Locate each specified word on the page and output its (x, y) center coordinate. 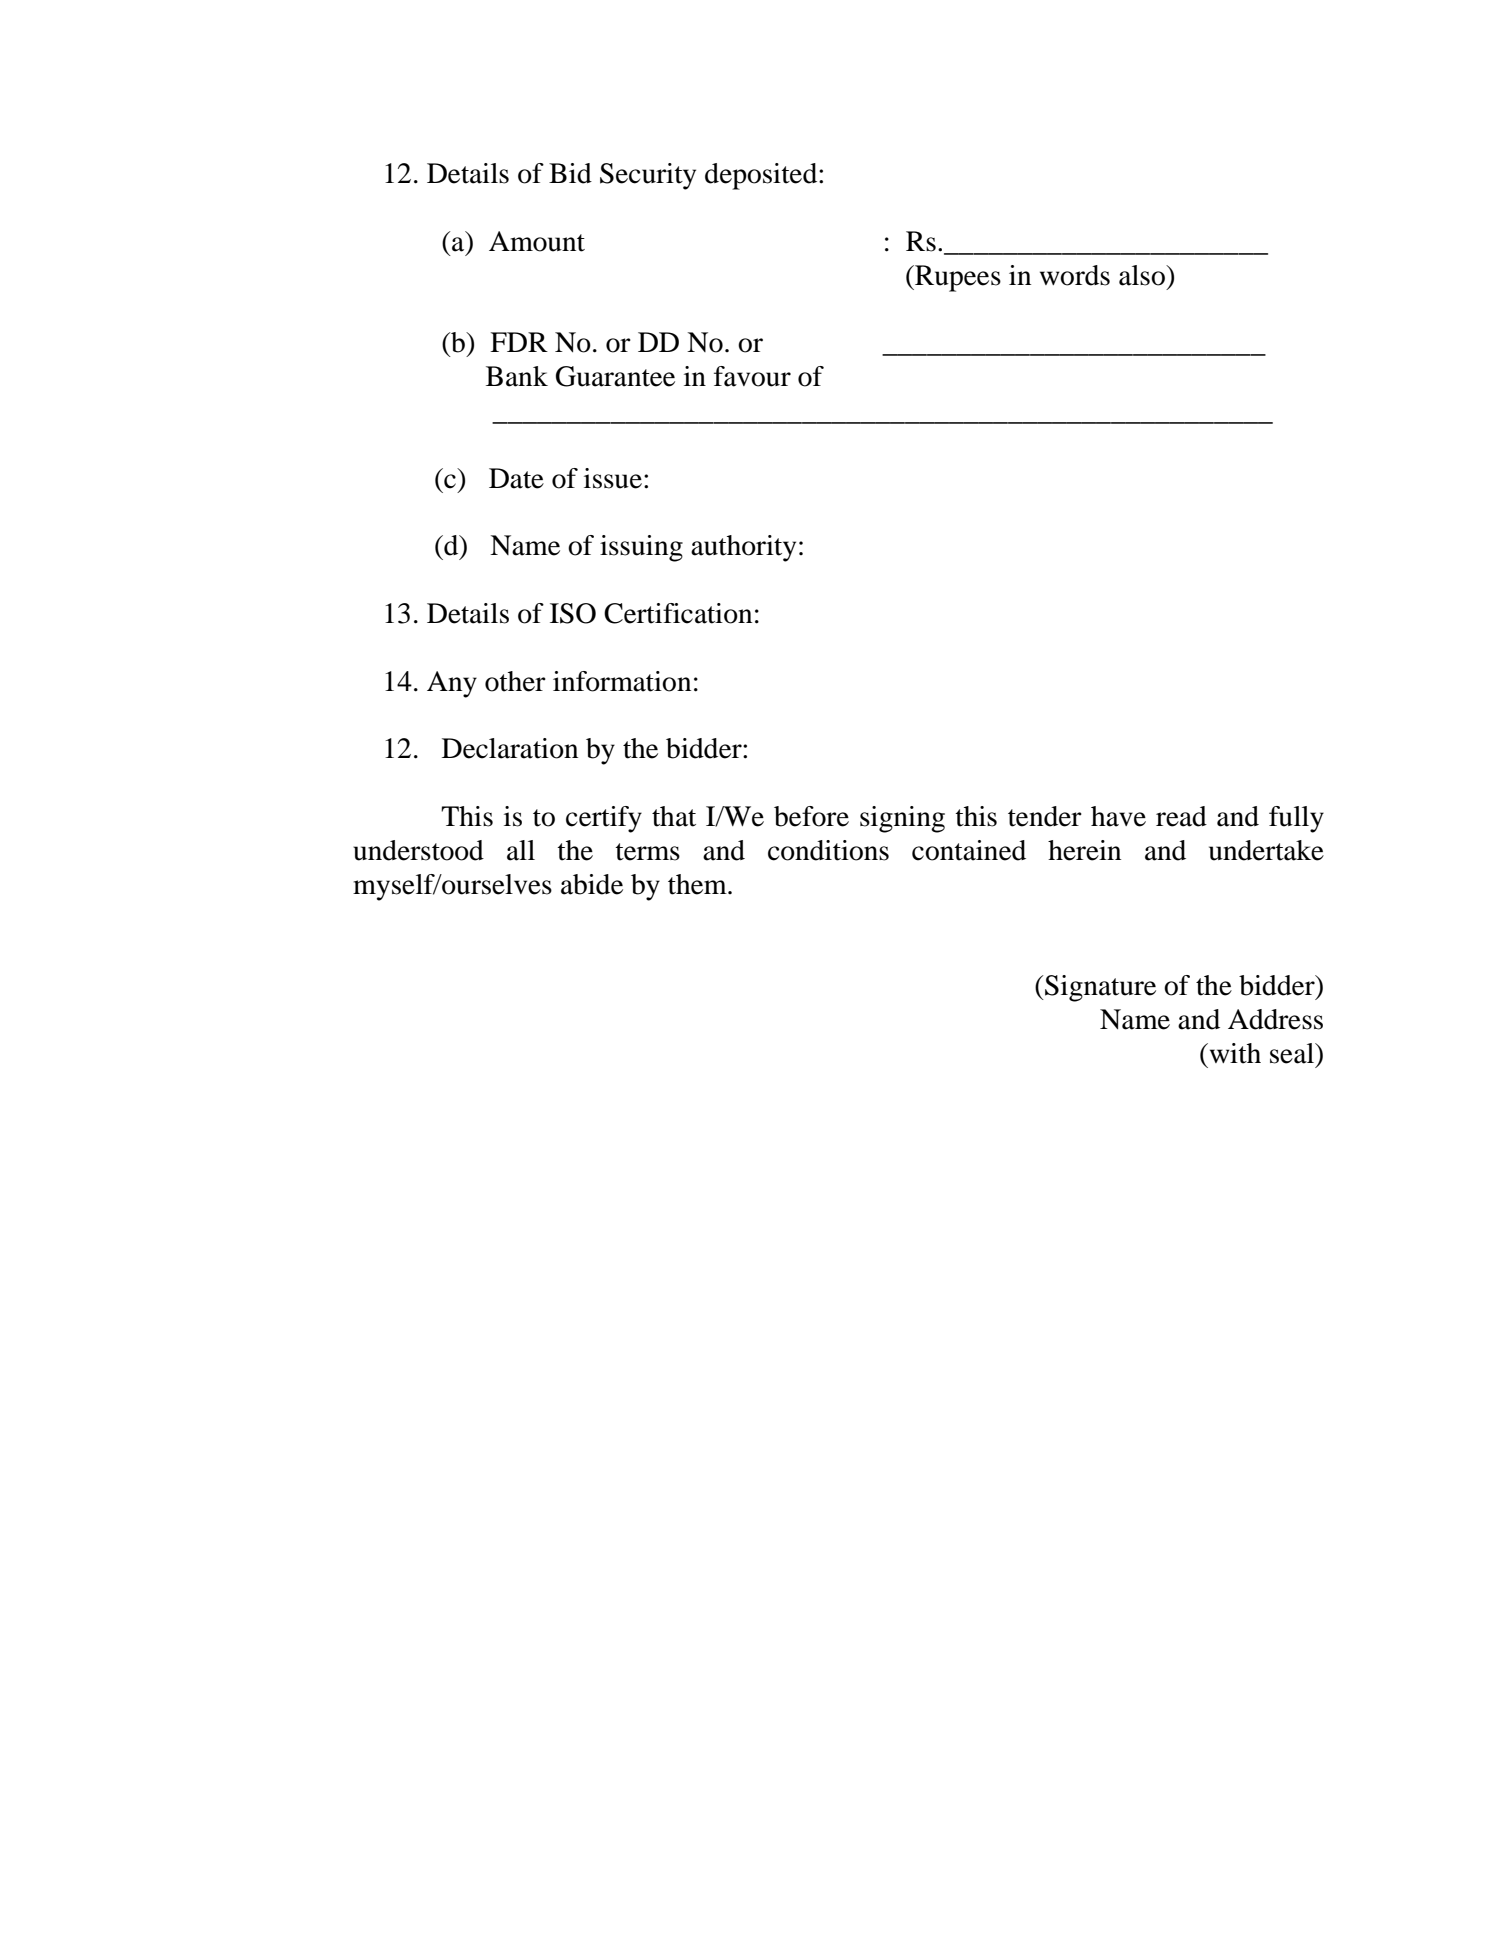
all (521, 850)
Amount (537, 241)
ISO (573, 613)
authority (743, 548)
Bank (517, 376)
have (1118, 816)
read (1181, 816)
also (1143, 275)
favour (752, 376)
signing (902, 819)
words (1075, 275)
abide (592, 884)
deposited (762, 176)
